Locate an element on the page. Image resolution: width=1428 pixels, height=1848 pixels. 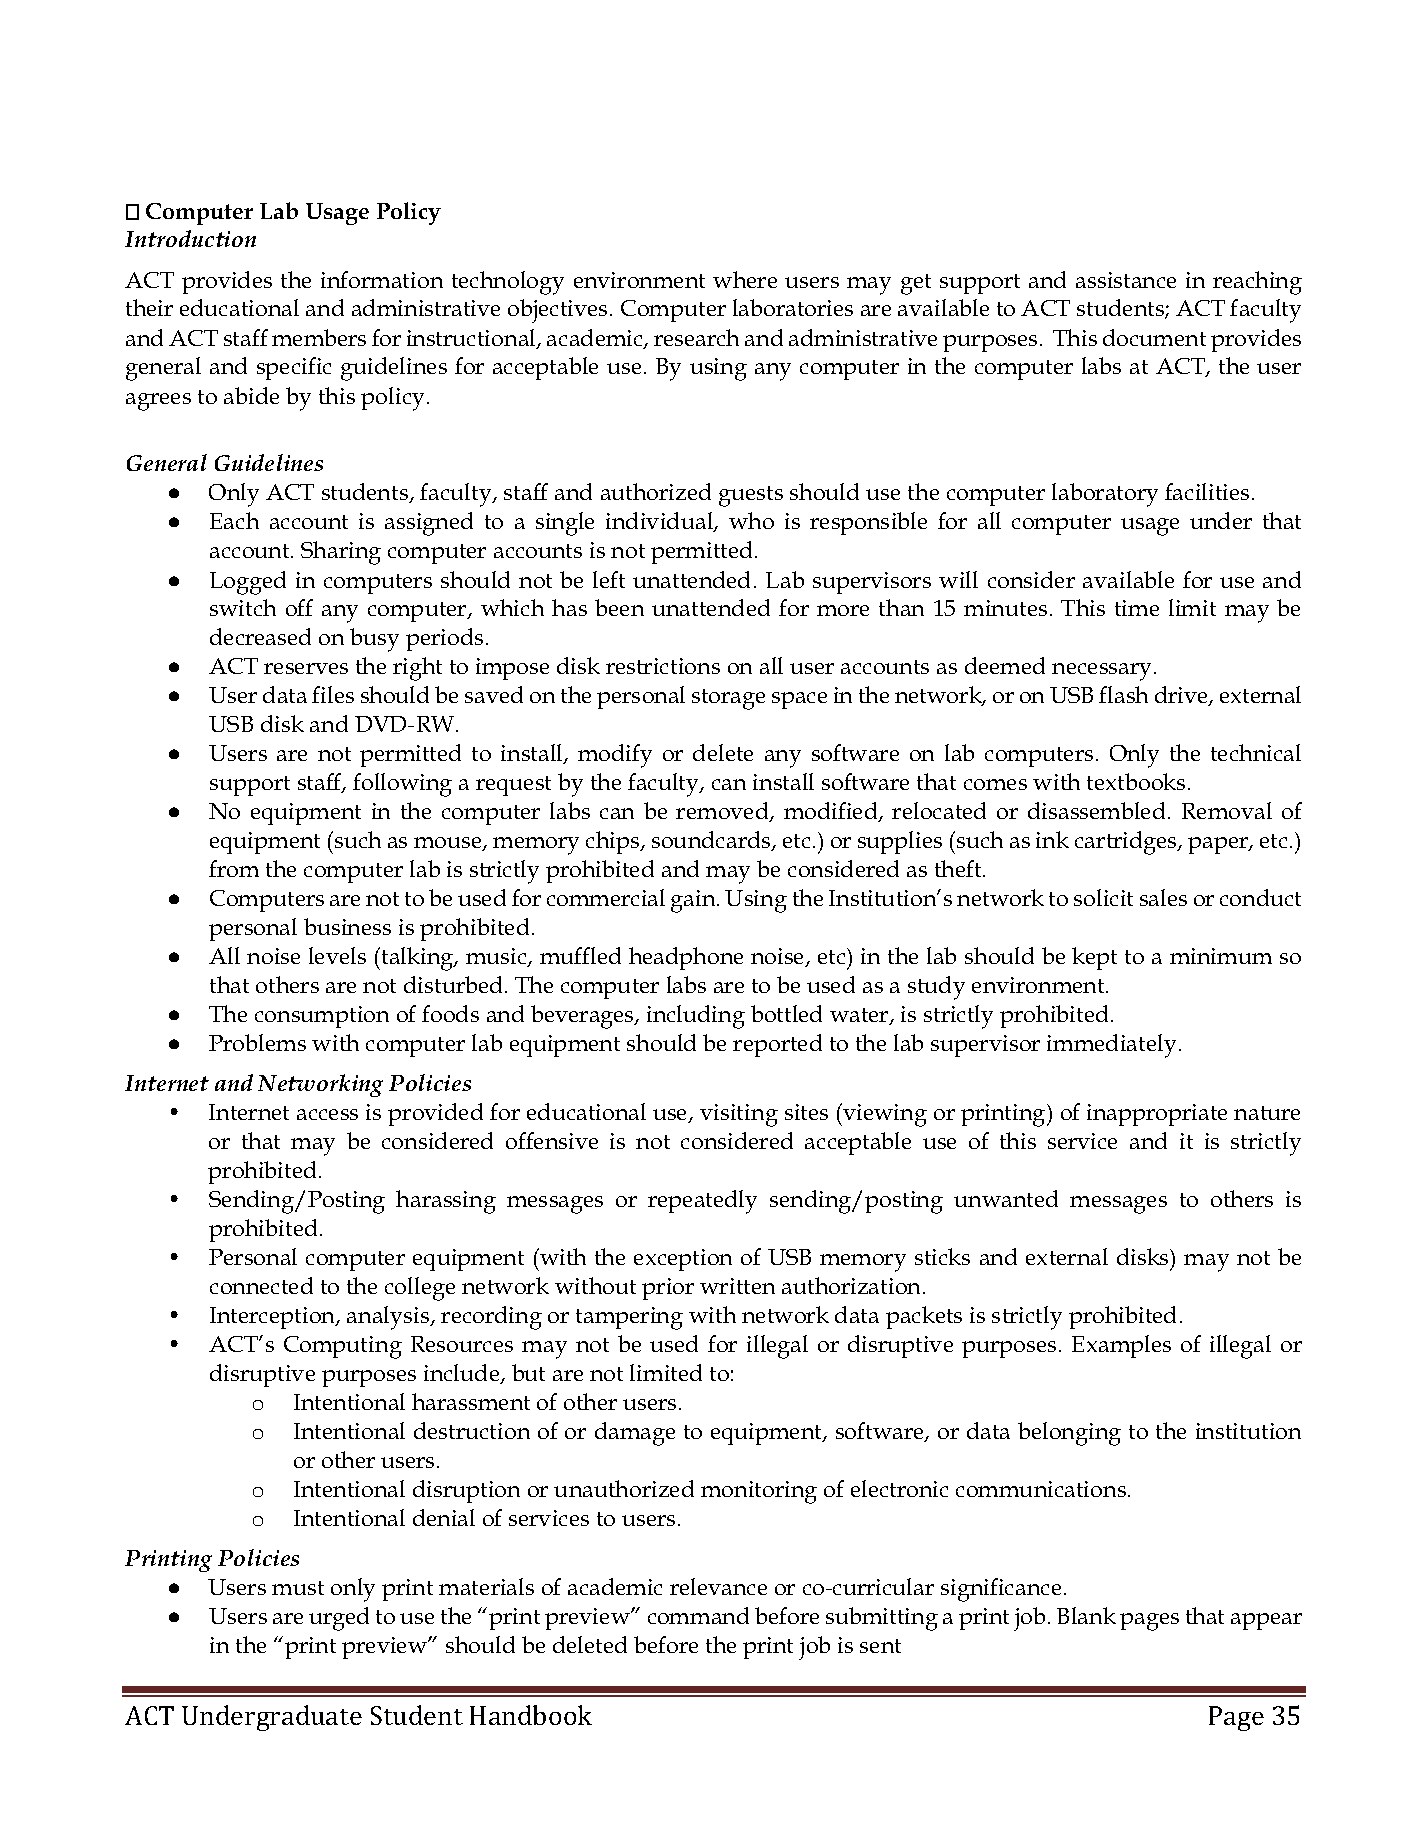
kept is located at coordinates (1094, 958).
